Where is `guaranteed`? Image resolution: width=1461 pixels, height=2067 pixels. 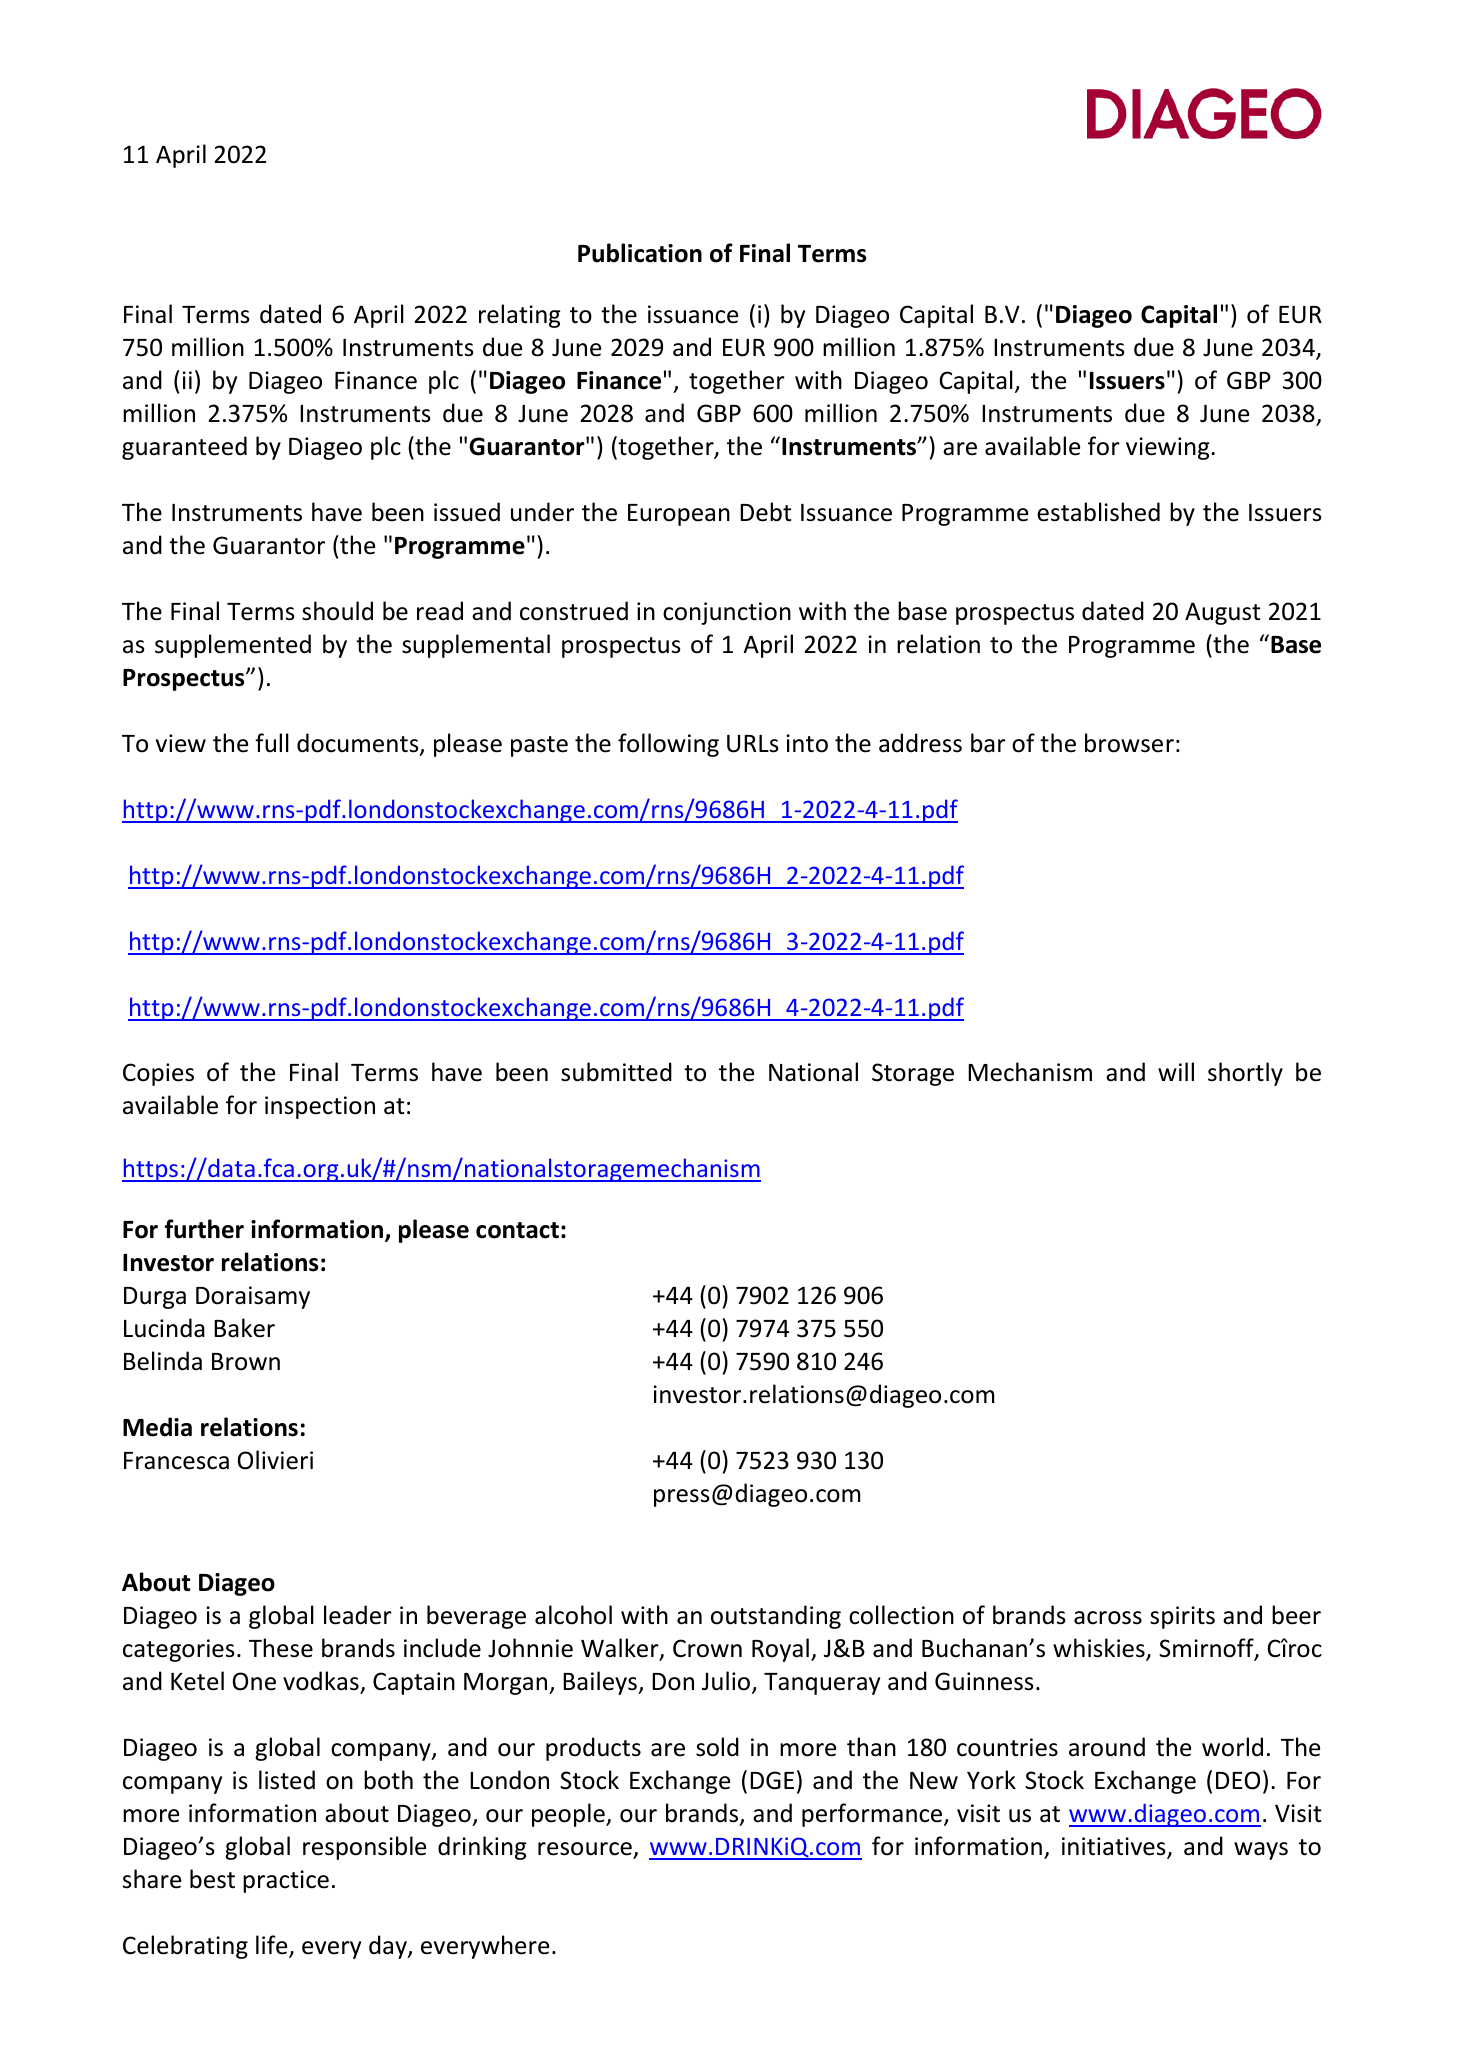
guaranteed is located at coordinates (184, 448).
